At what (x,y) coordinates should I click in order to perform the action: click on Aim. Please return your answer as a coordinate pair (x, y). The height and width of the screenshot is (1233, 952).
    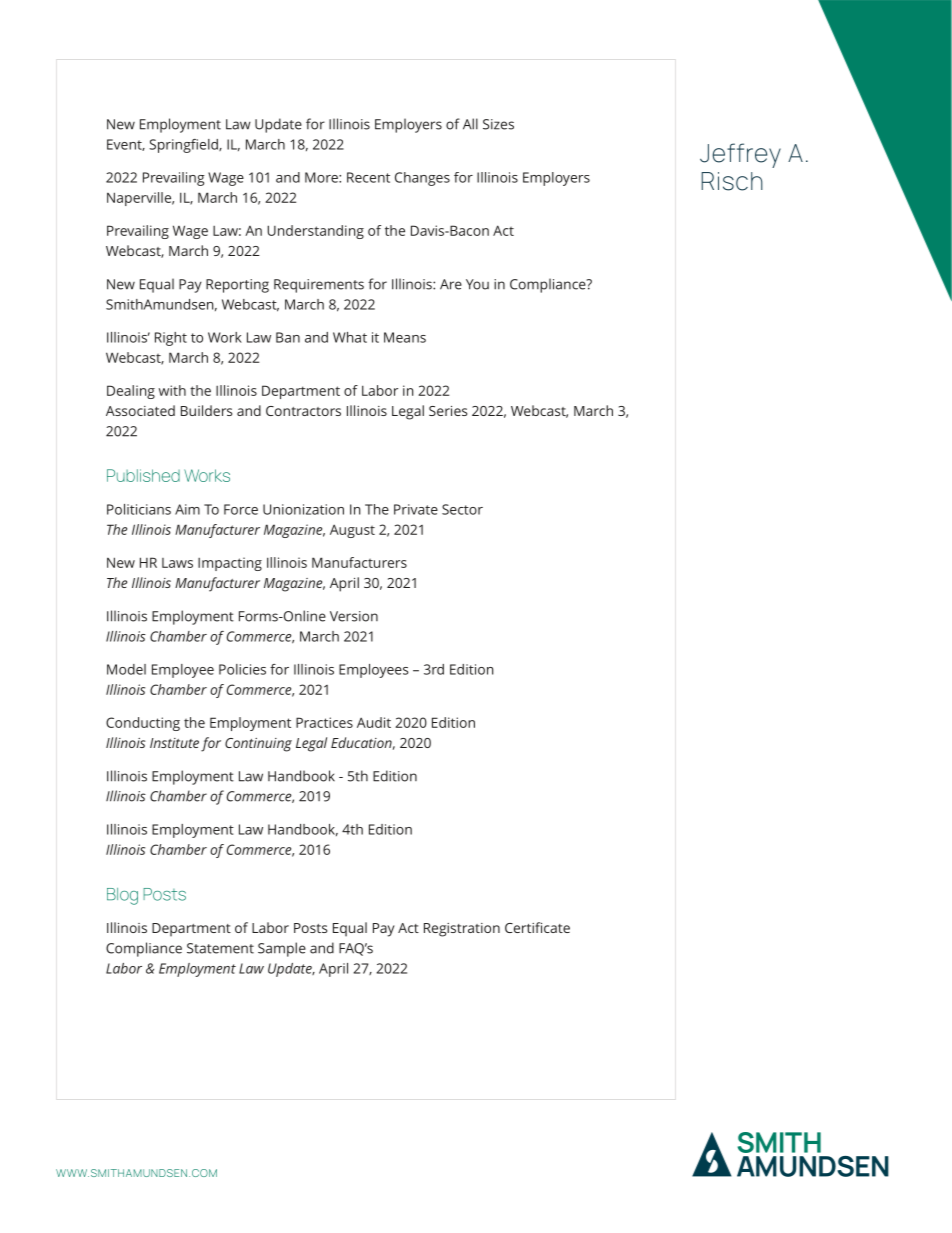
    Looking at the image, I should click on (187, 509).
